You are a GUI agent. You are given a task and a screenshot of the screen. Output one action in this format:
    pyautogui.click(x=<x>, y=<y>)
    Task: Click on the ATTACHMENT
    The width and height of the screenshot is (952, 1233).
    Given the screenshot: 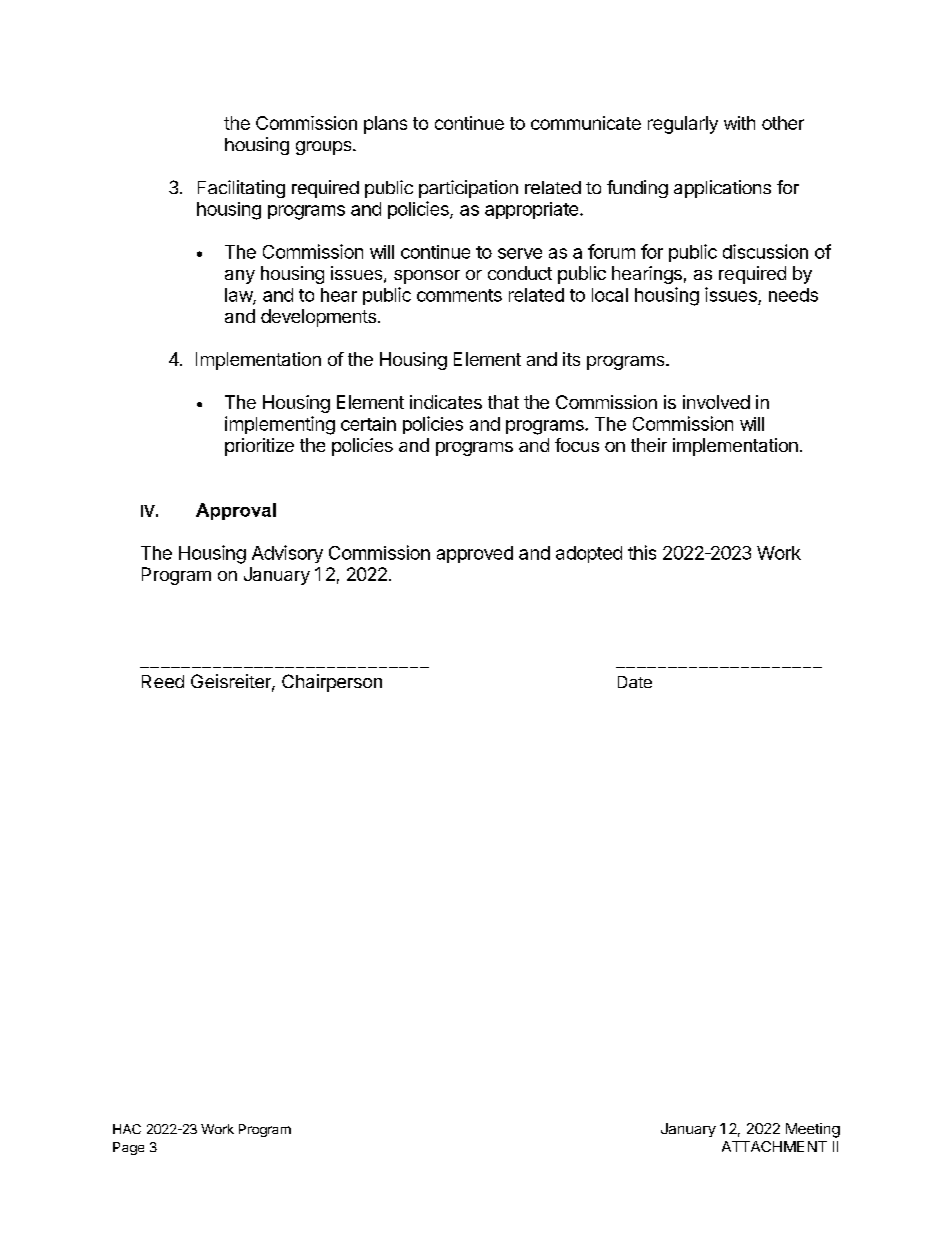 What is the action you would take?
    pyautogui.click(x=774, y=1146)
